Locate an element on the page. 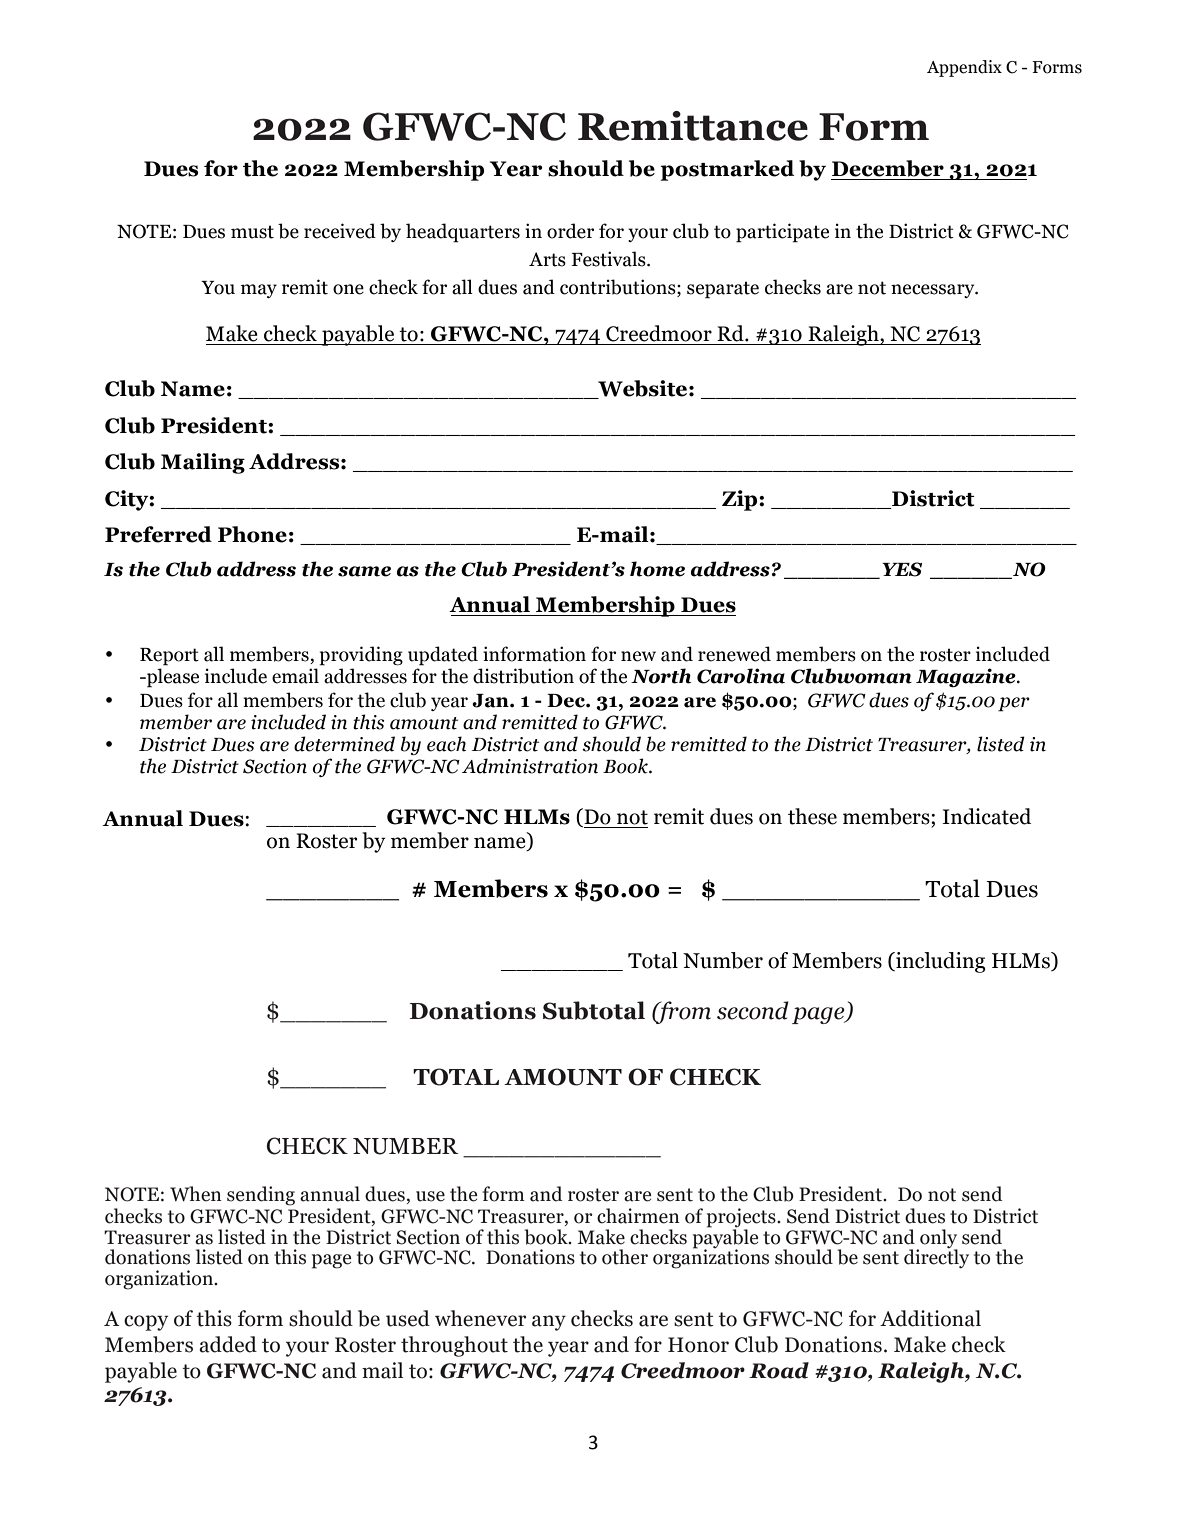 The height and width of the document is (1537, 1187). added is located at coordinates (228, 1344).
